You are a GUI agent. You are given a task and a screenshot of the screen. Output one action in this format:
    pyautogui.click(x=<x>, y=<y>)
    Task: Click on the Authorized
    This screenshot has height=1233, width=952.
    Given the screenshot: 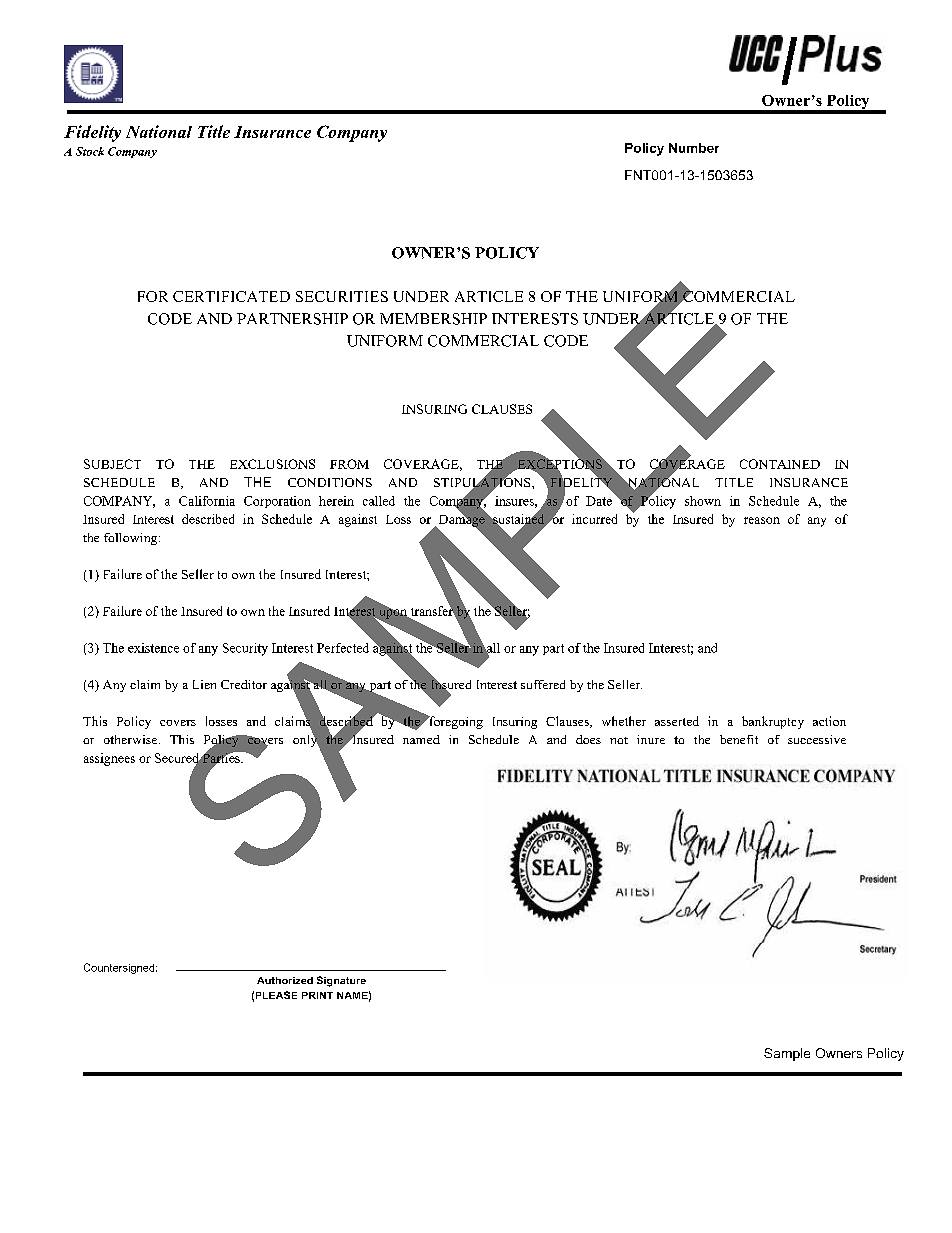 What is the action you would take?
    pyautogui.click(x=285, y=980)
